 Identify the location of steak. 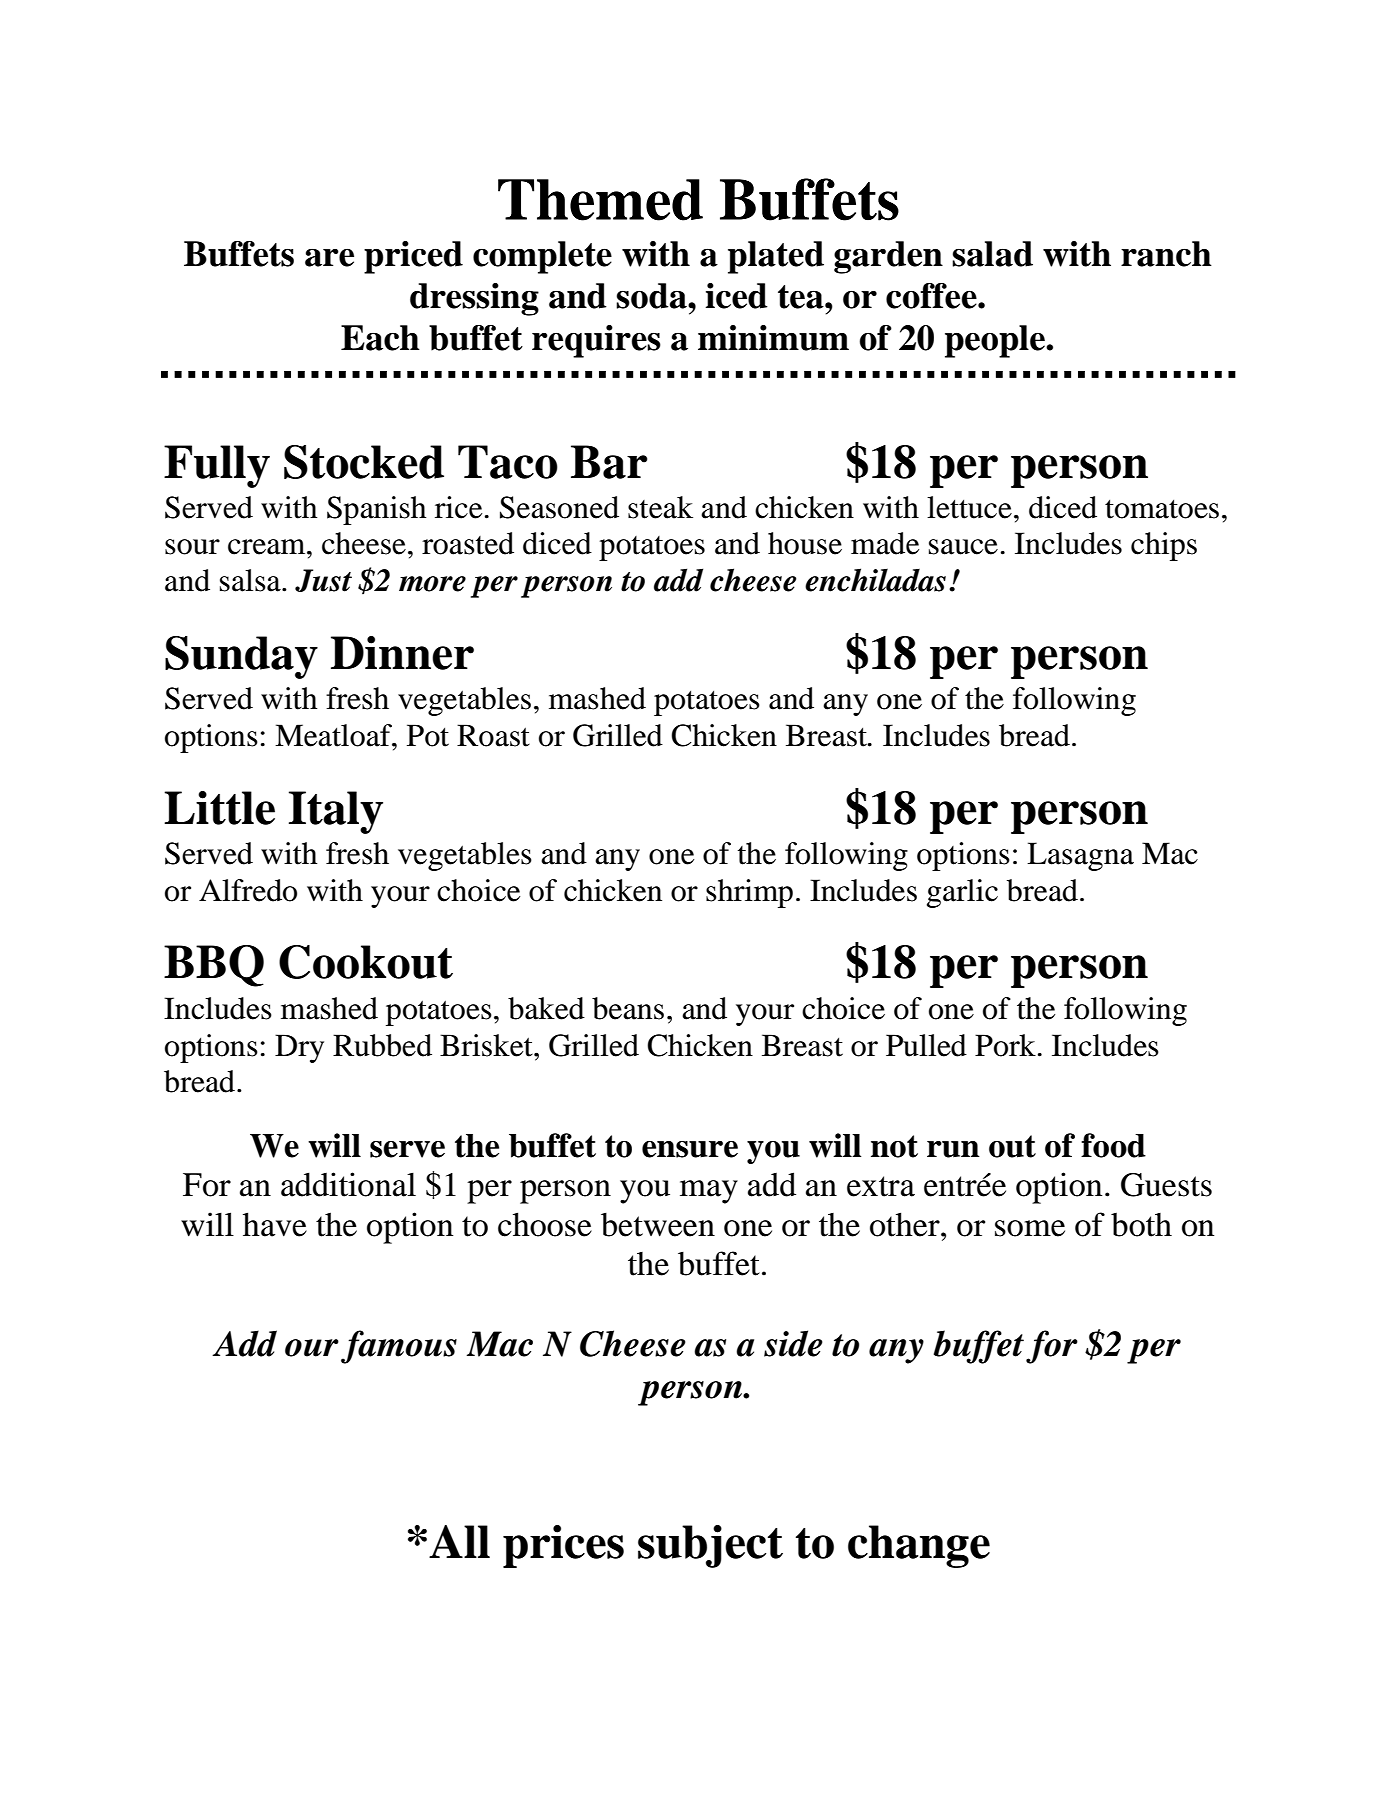
(660, 507).
